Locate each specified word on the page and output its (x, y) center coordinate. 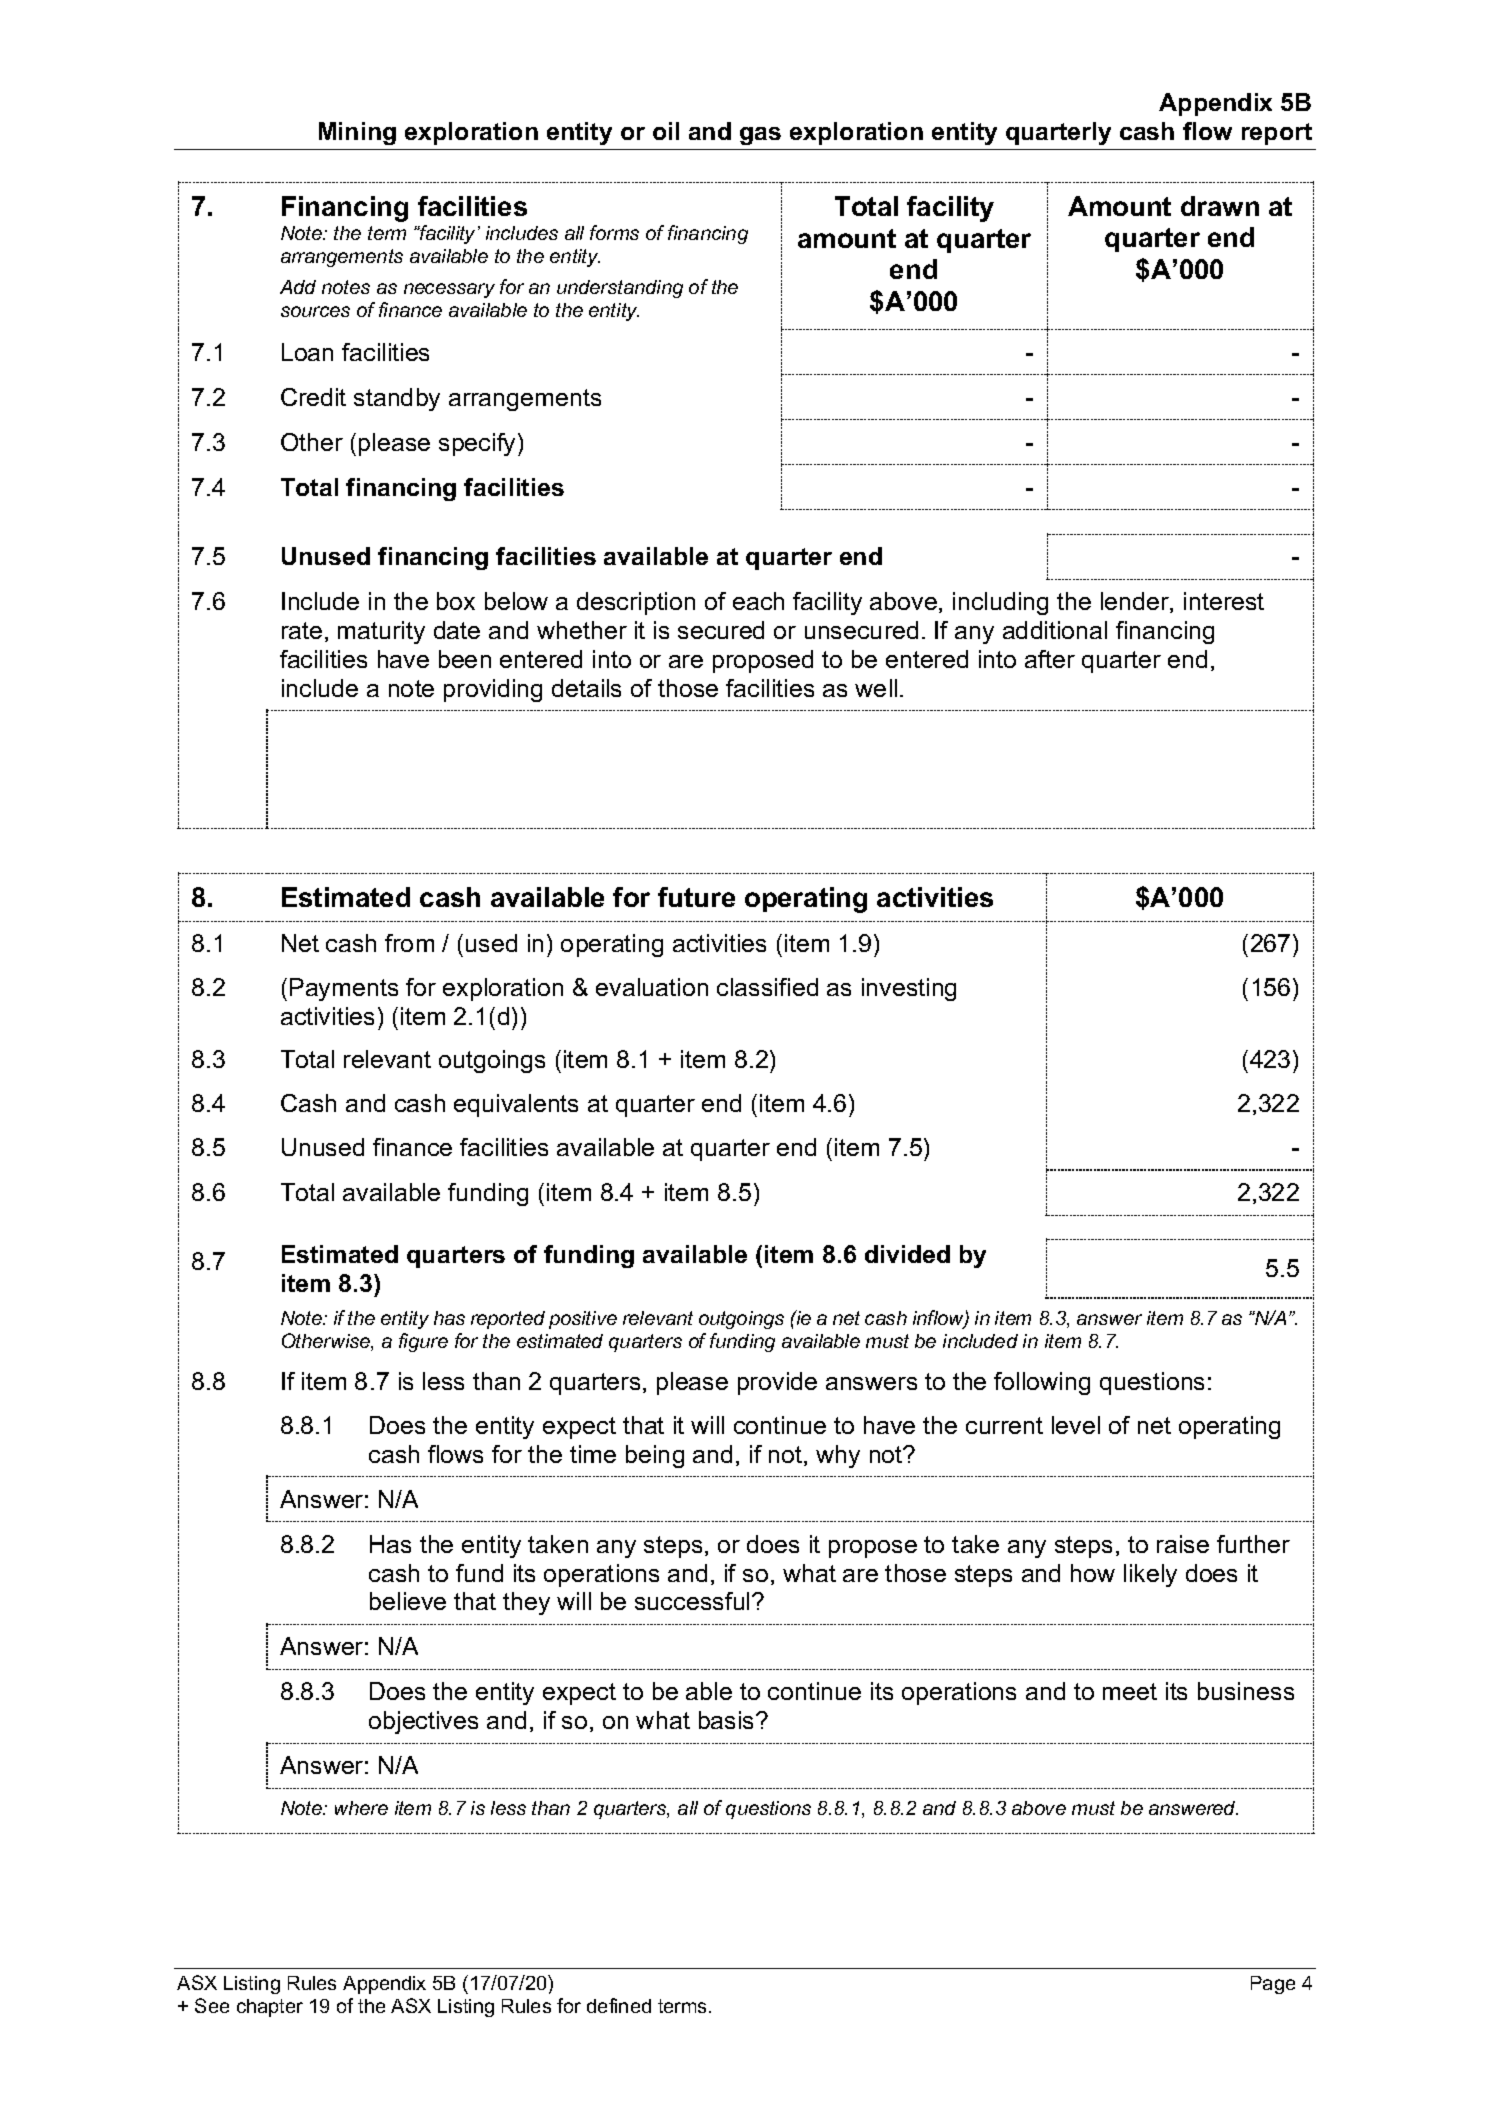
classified (767, 987)
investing (909, 989)
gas (760, 136)
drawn (1220, 206)
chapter (270, 2008)
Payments (344, 989)
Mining (357, 133)
